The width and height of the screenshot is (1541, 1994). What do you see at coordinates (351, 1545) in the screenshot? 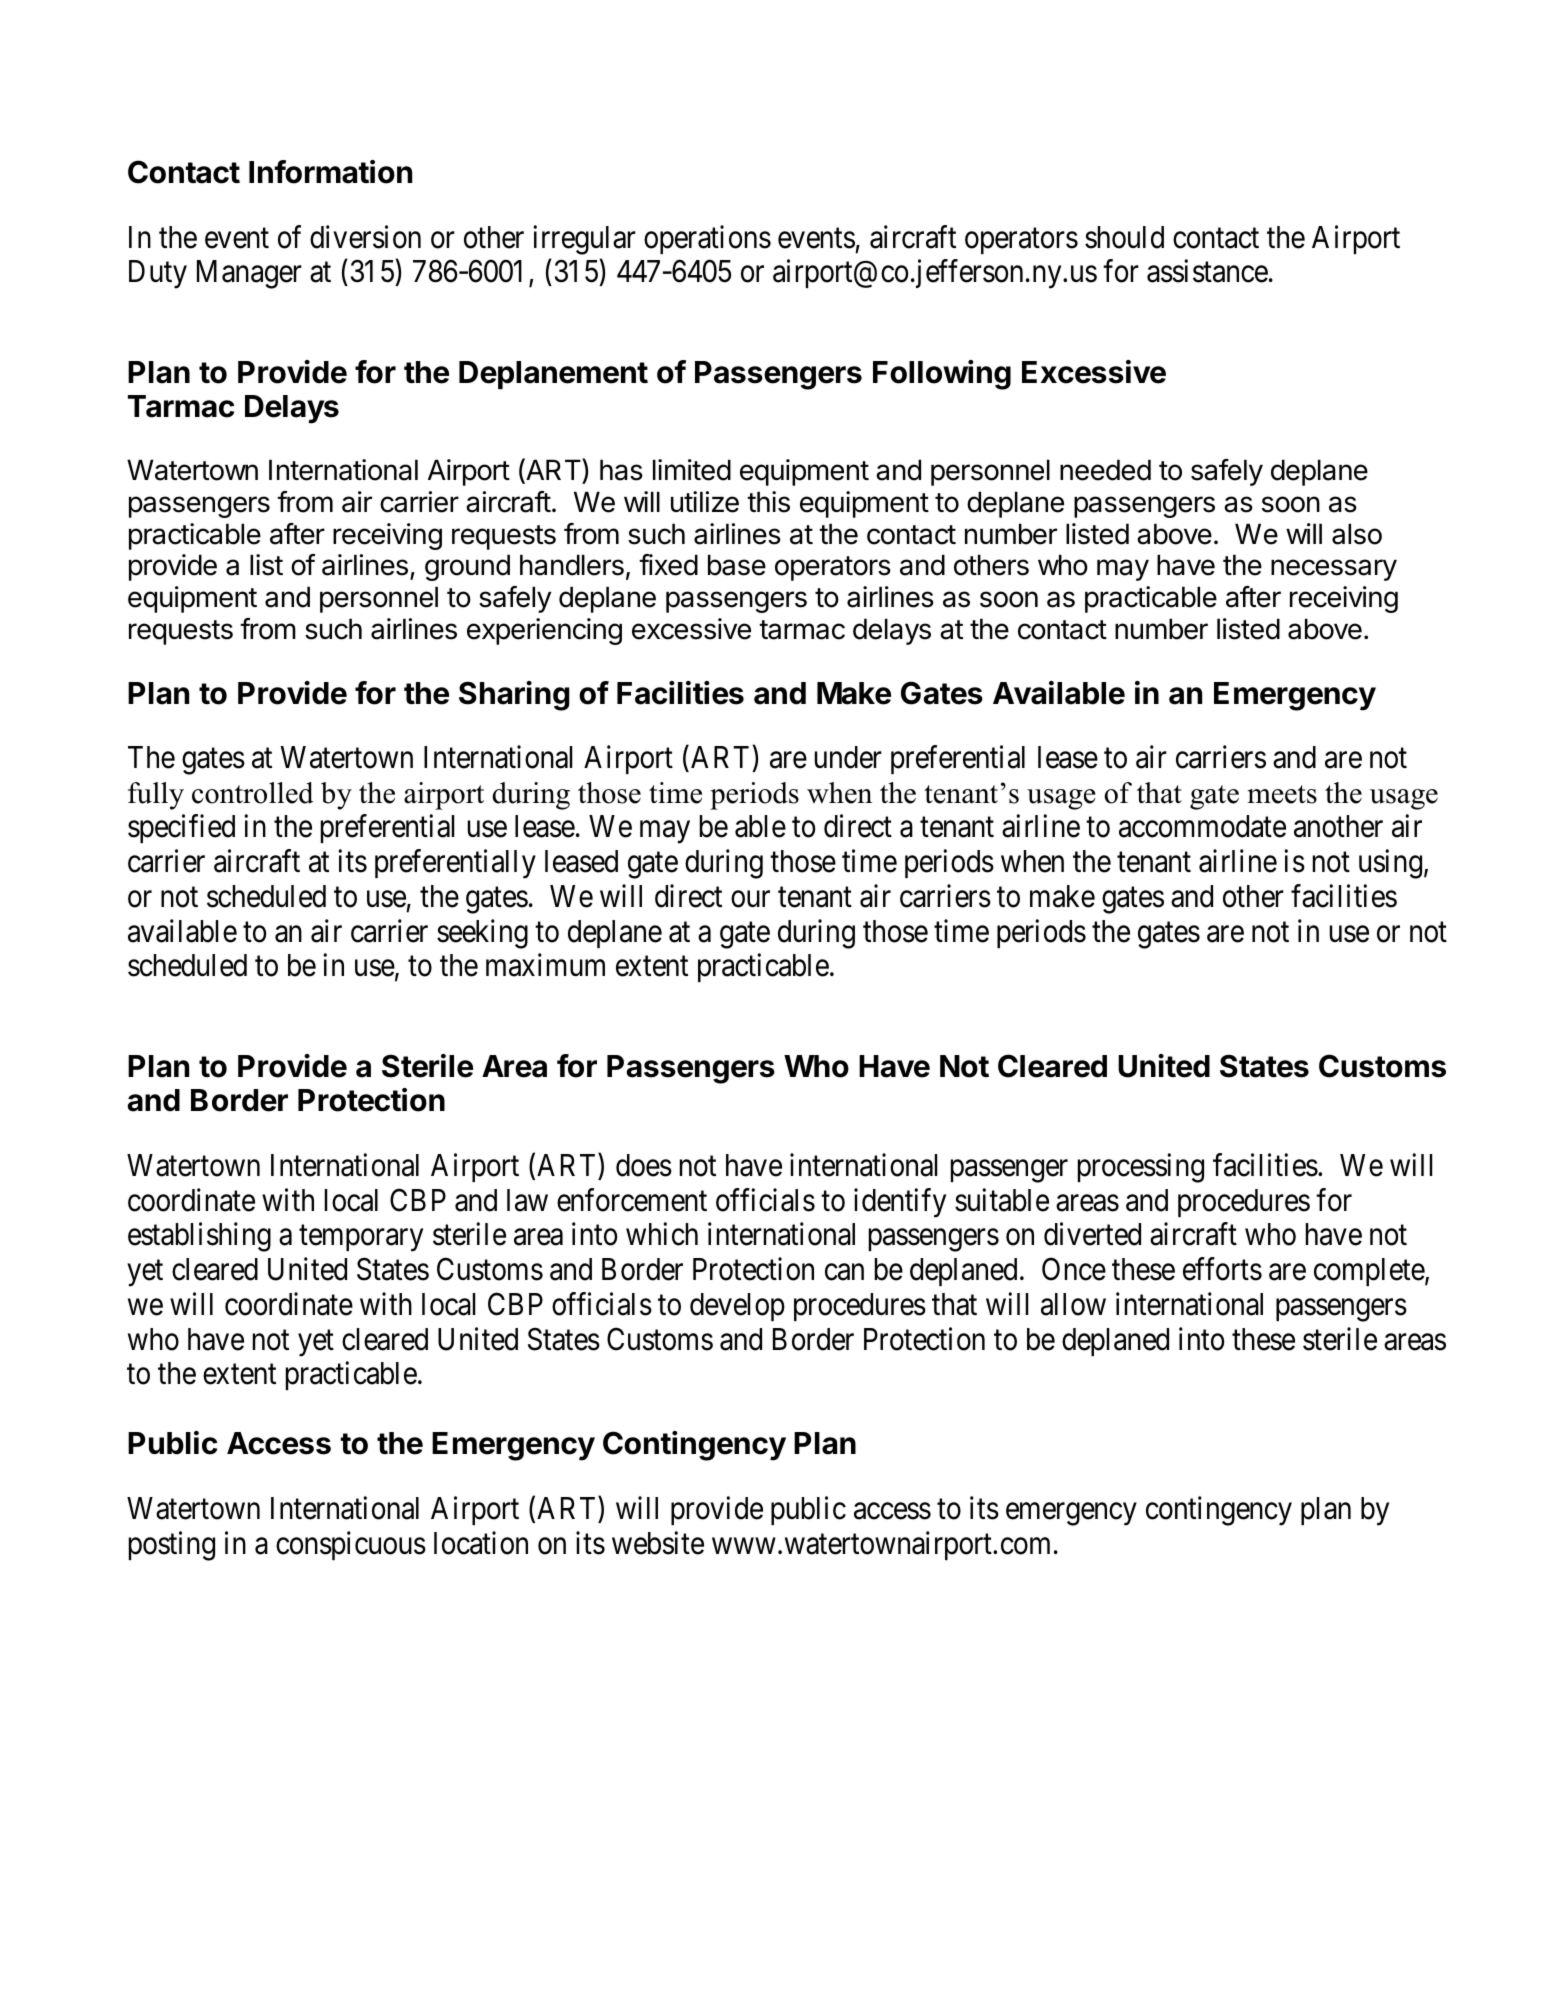
I see `conspicuous` at bounding box center [351, 1545].
